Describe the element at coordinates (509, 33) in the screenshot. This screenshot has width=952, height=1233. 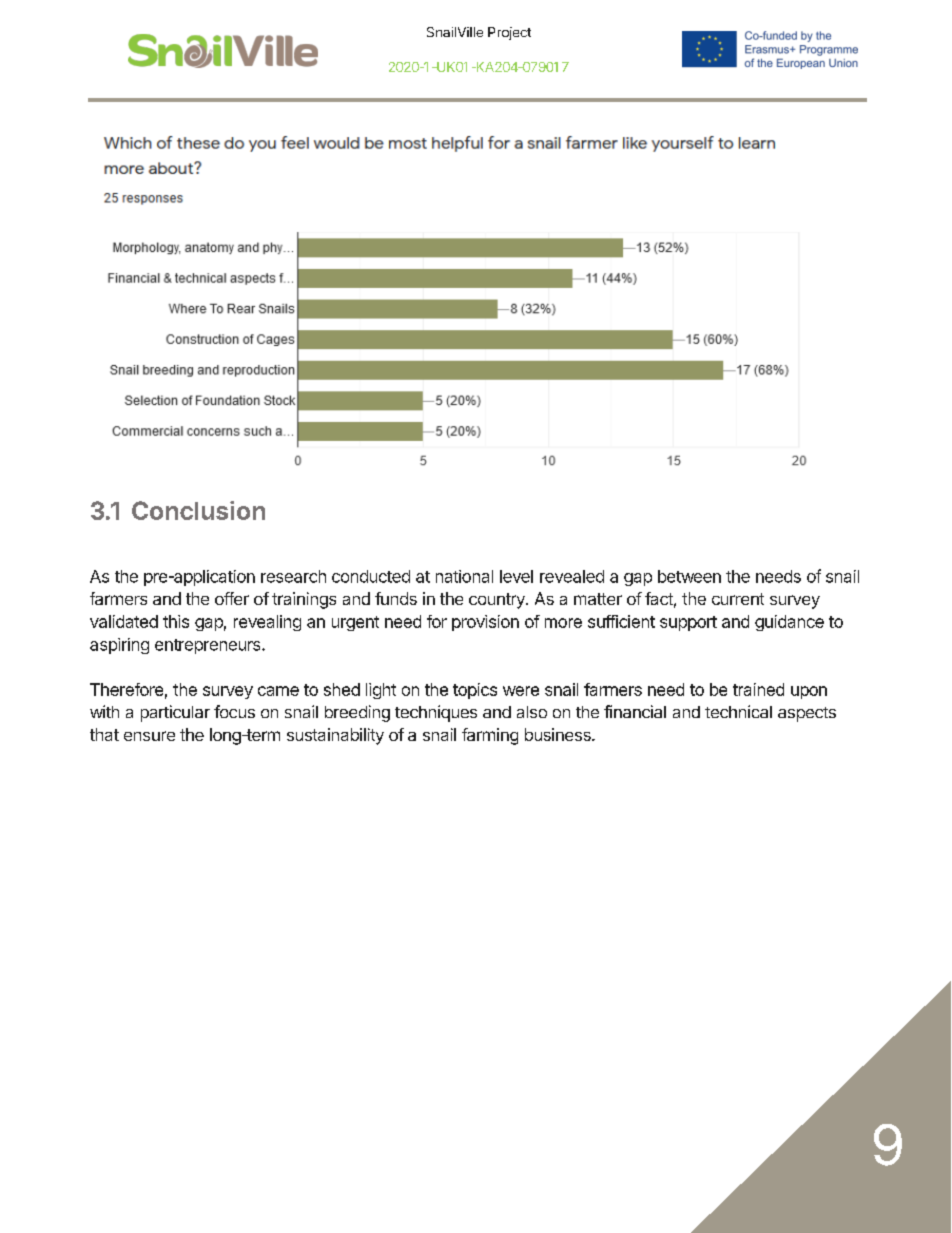
I see `Project` at that location.
